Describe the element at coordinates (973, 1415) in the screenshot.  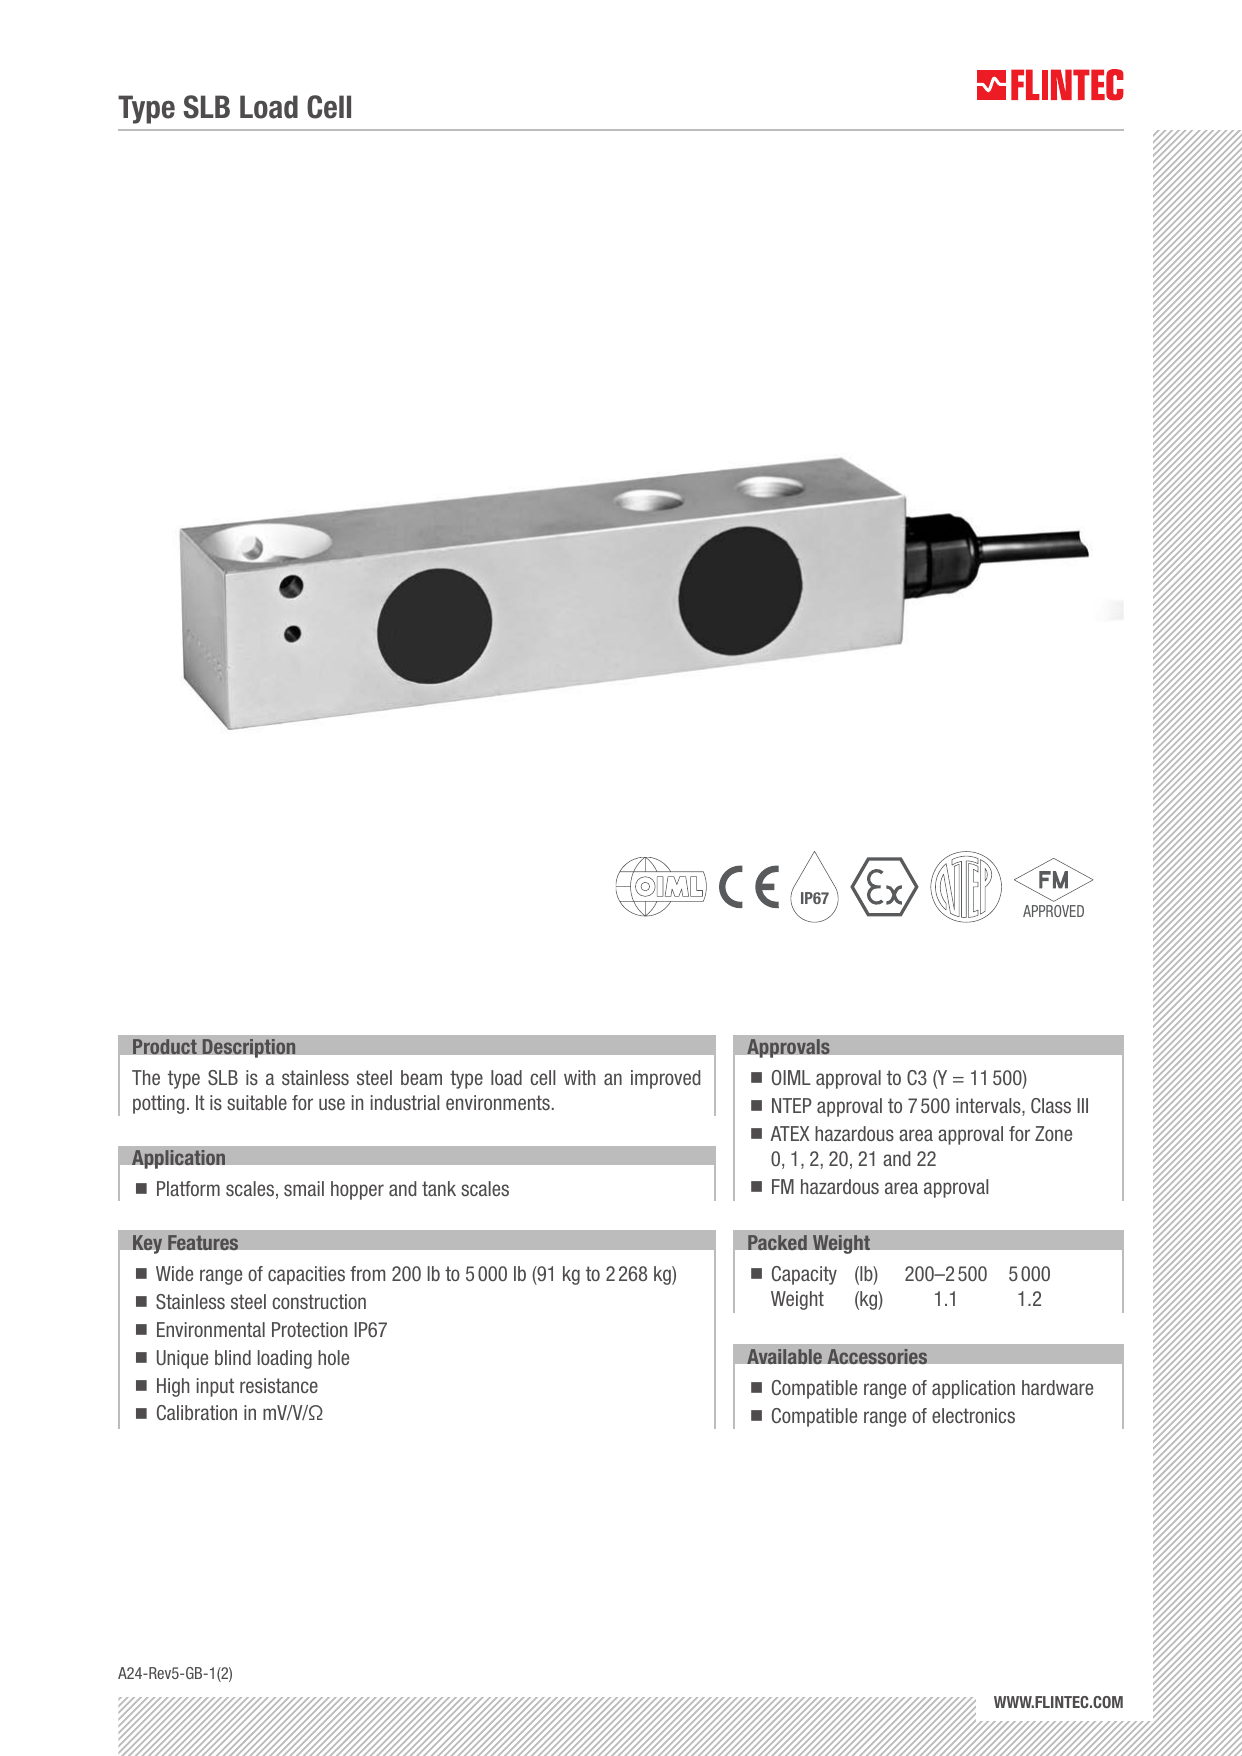
I see `electronics` at that location.
